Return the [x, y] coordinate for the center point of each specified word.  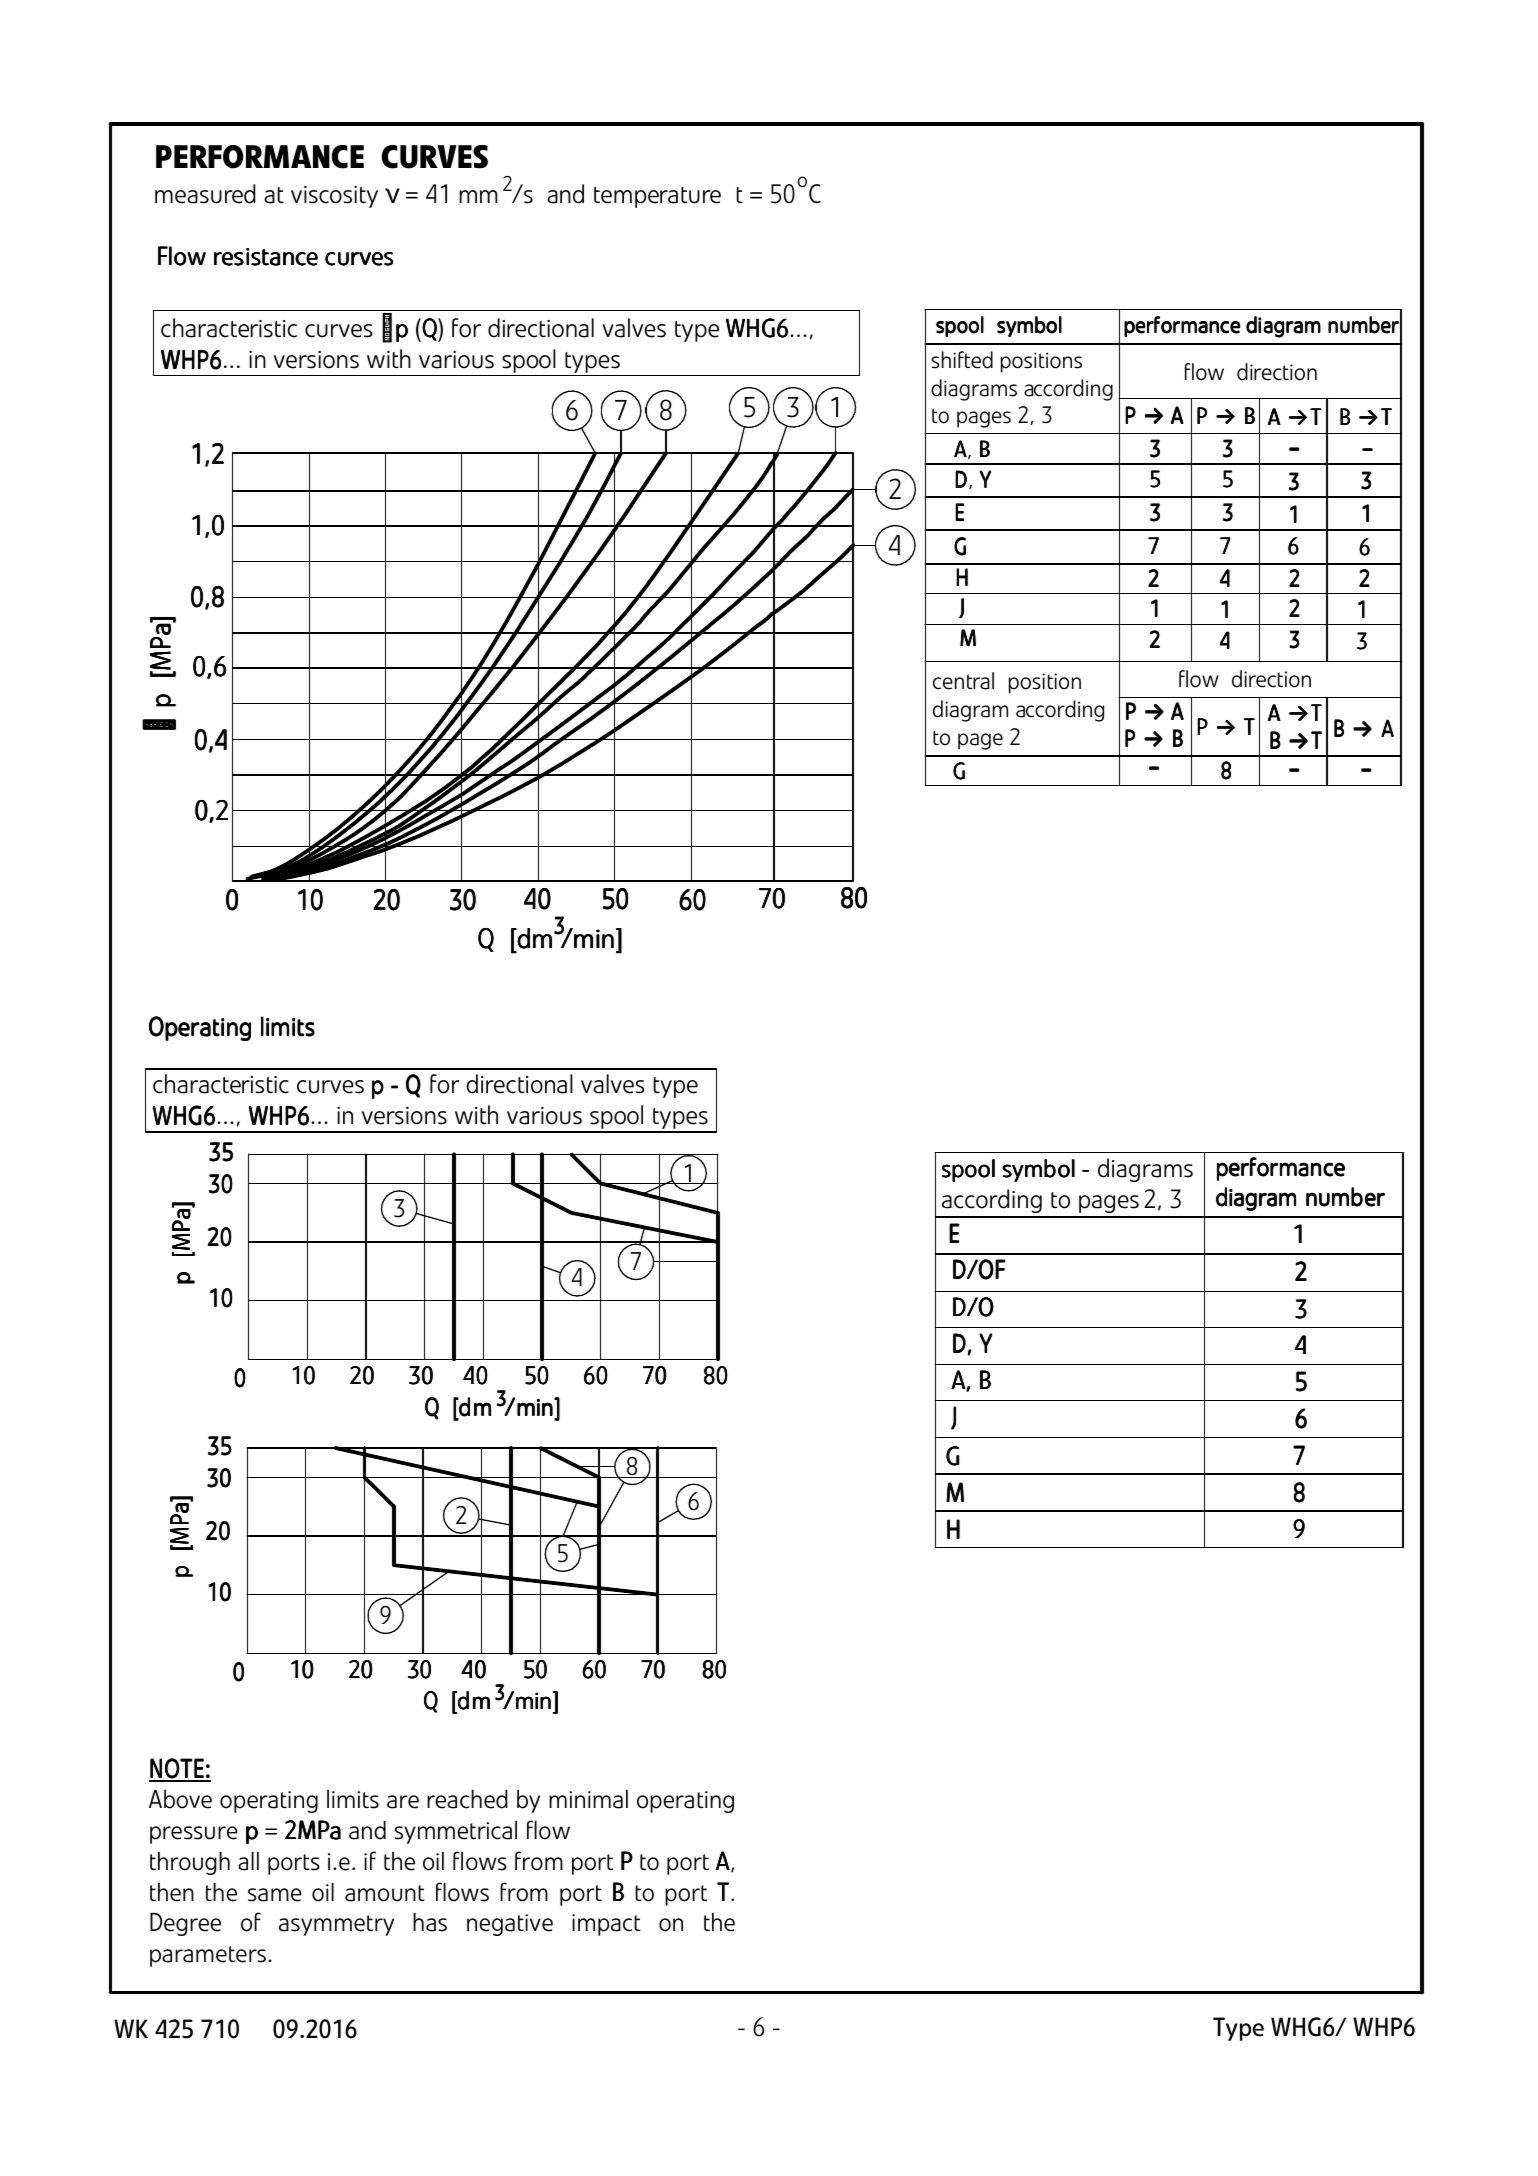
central [963, 681]
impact [606, 1925]
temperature [657, 197]
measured [205, 194]
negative [510, 1925]
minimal [588, 1799]
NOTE [177, 1769]
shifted [962, 360]
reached [467, 1799]
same [275, 1895]
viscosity [334, 197]
